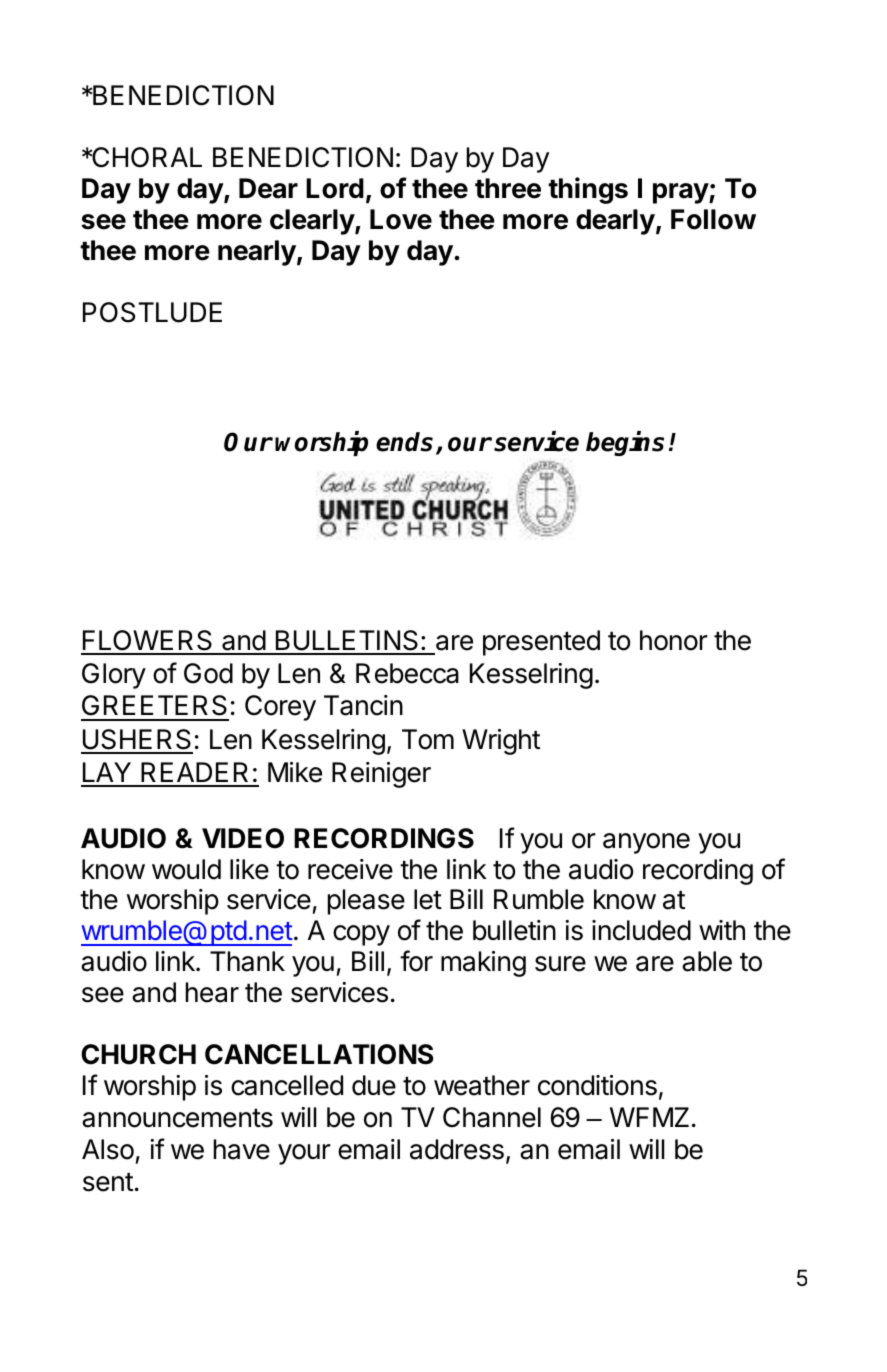 The image size is (887, 1372). What do you see at coordinates (681, 193) in the image?
I see `pray` at bounding box center [681, 193].
